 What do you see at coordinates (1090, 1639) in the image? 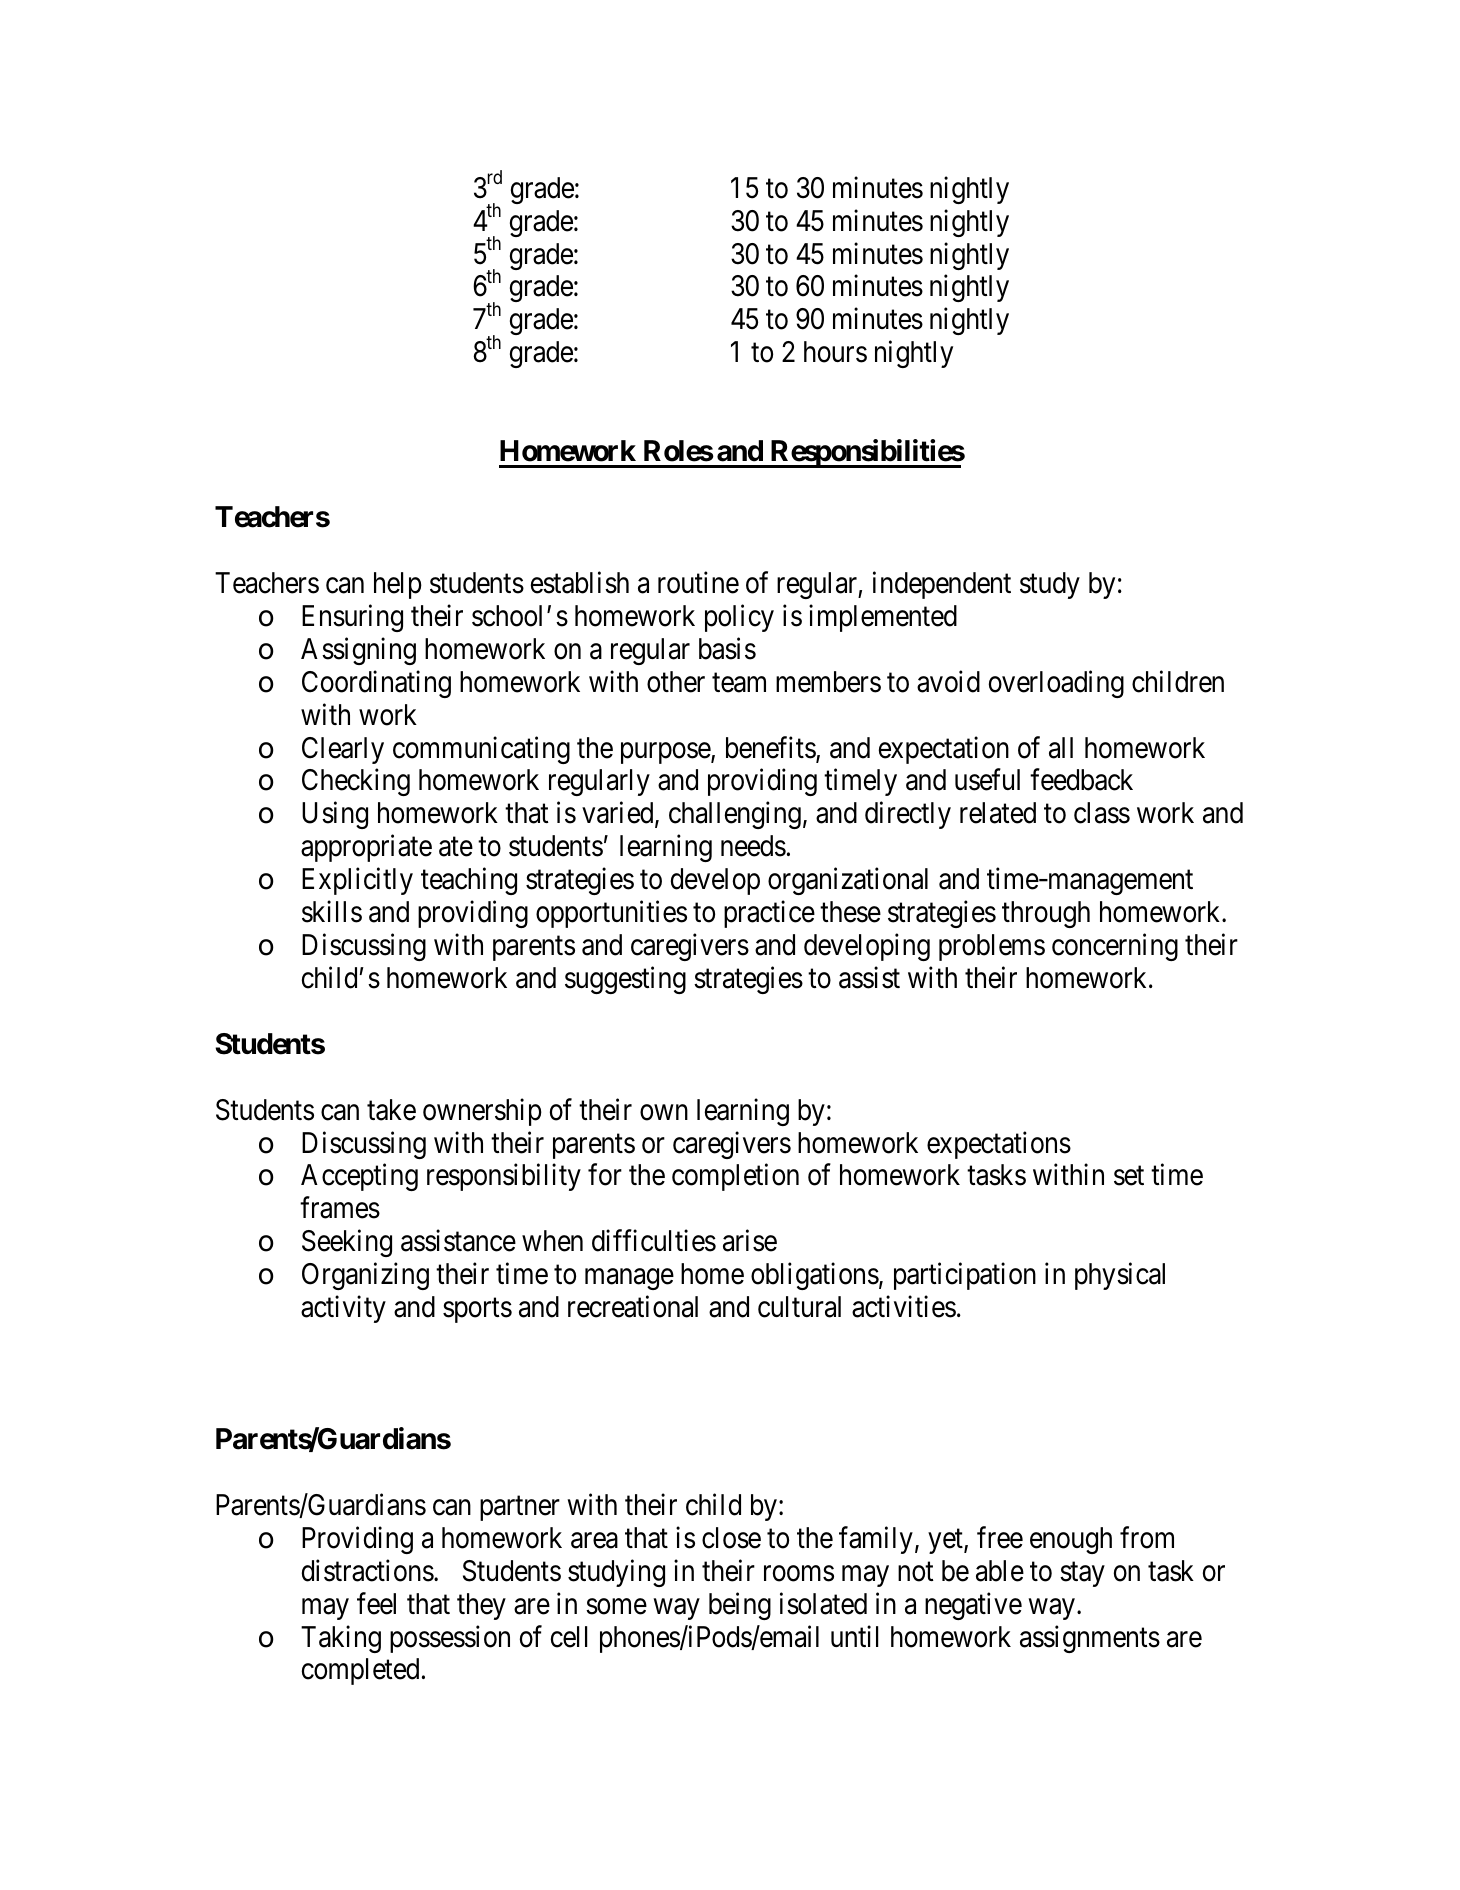
I see `assignments` at bounding box center [1090, 1639].
